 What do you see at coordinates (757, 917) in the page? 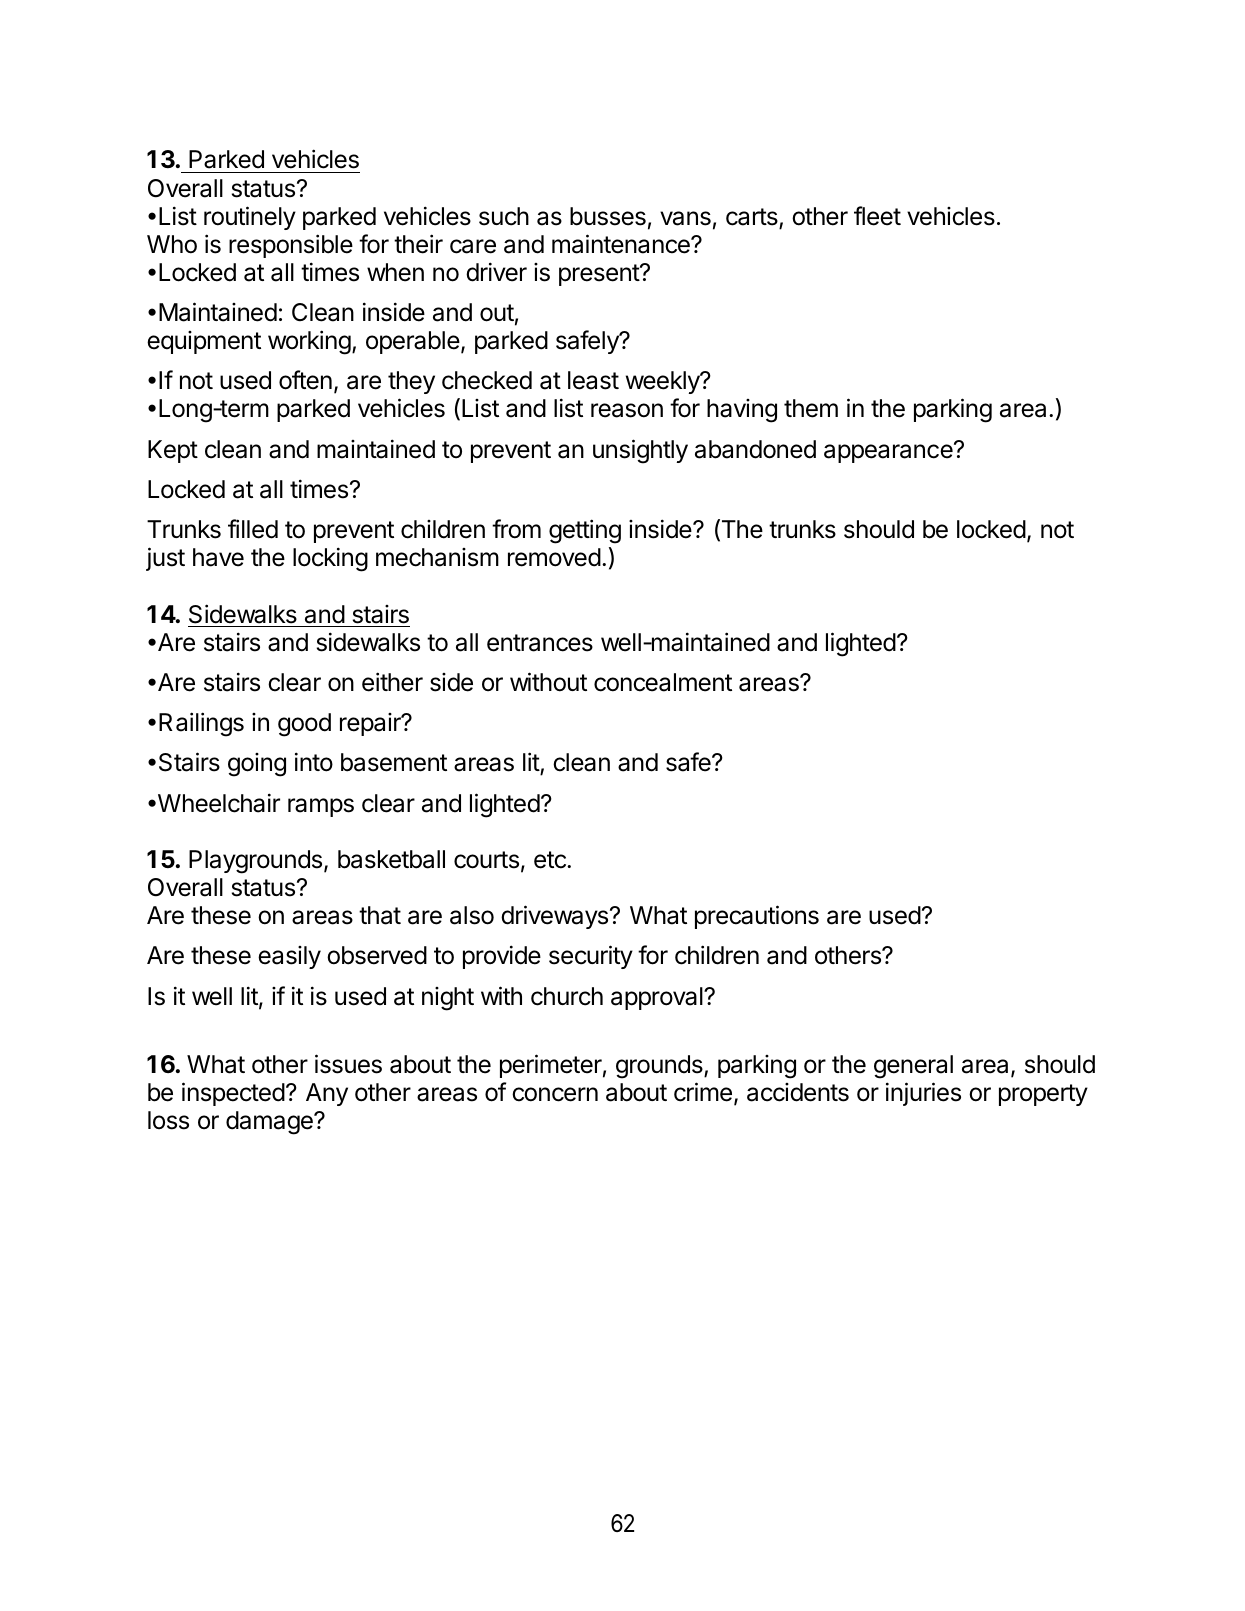
I see `precautions` at bounding box center [757, 917].
